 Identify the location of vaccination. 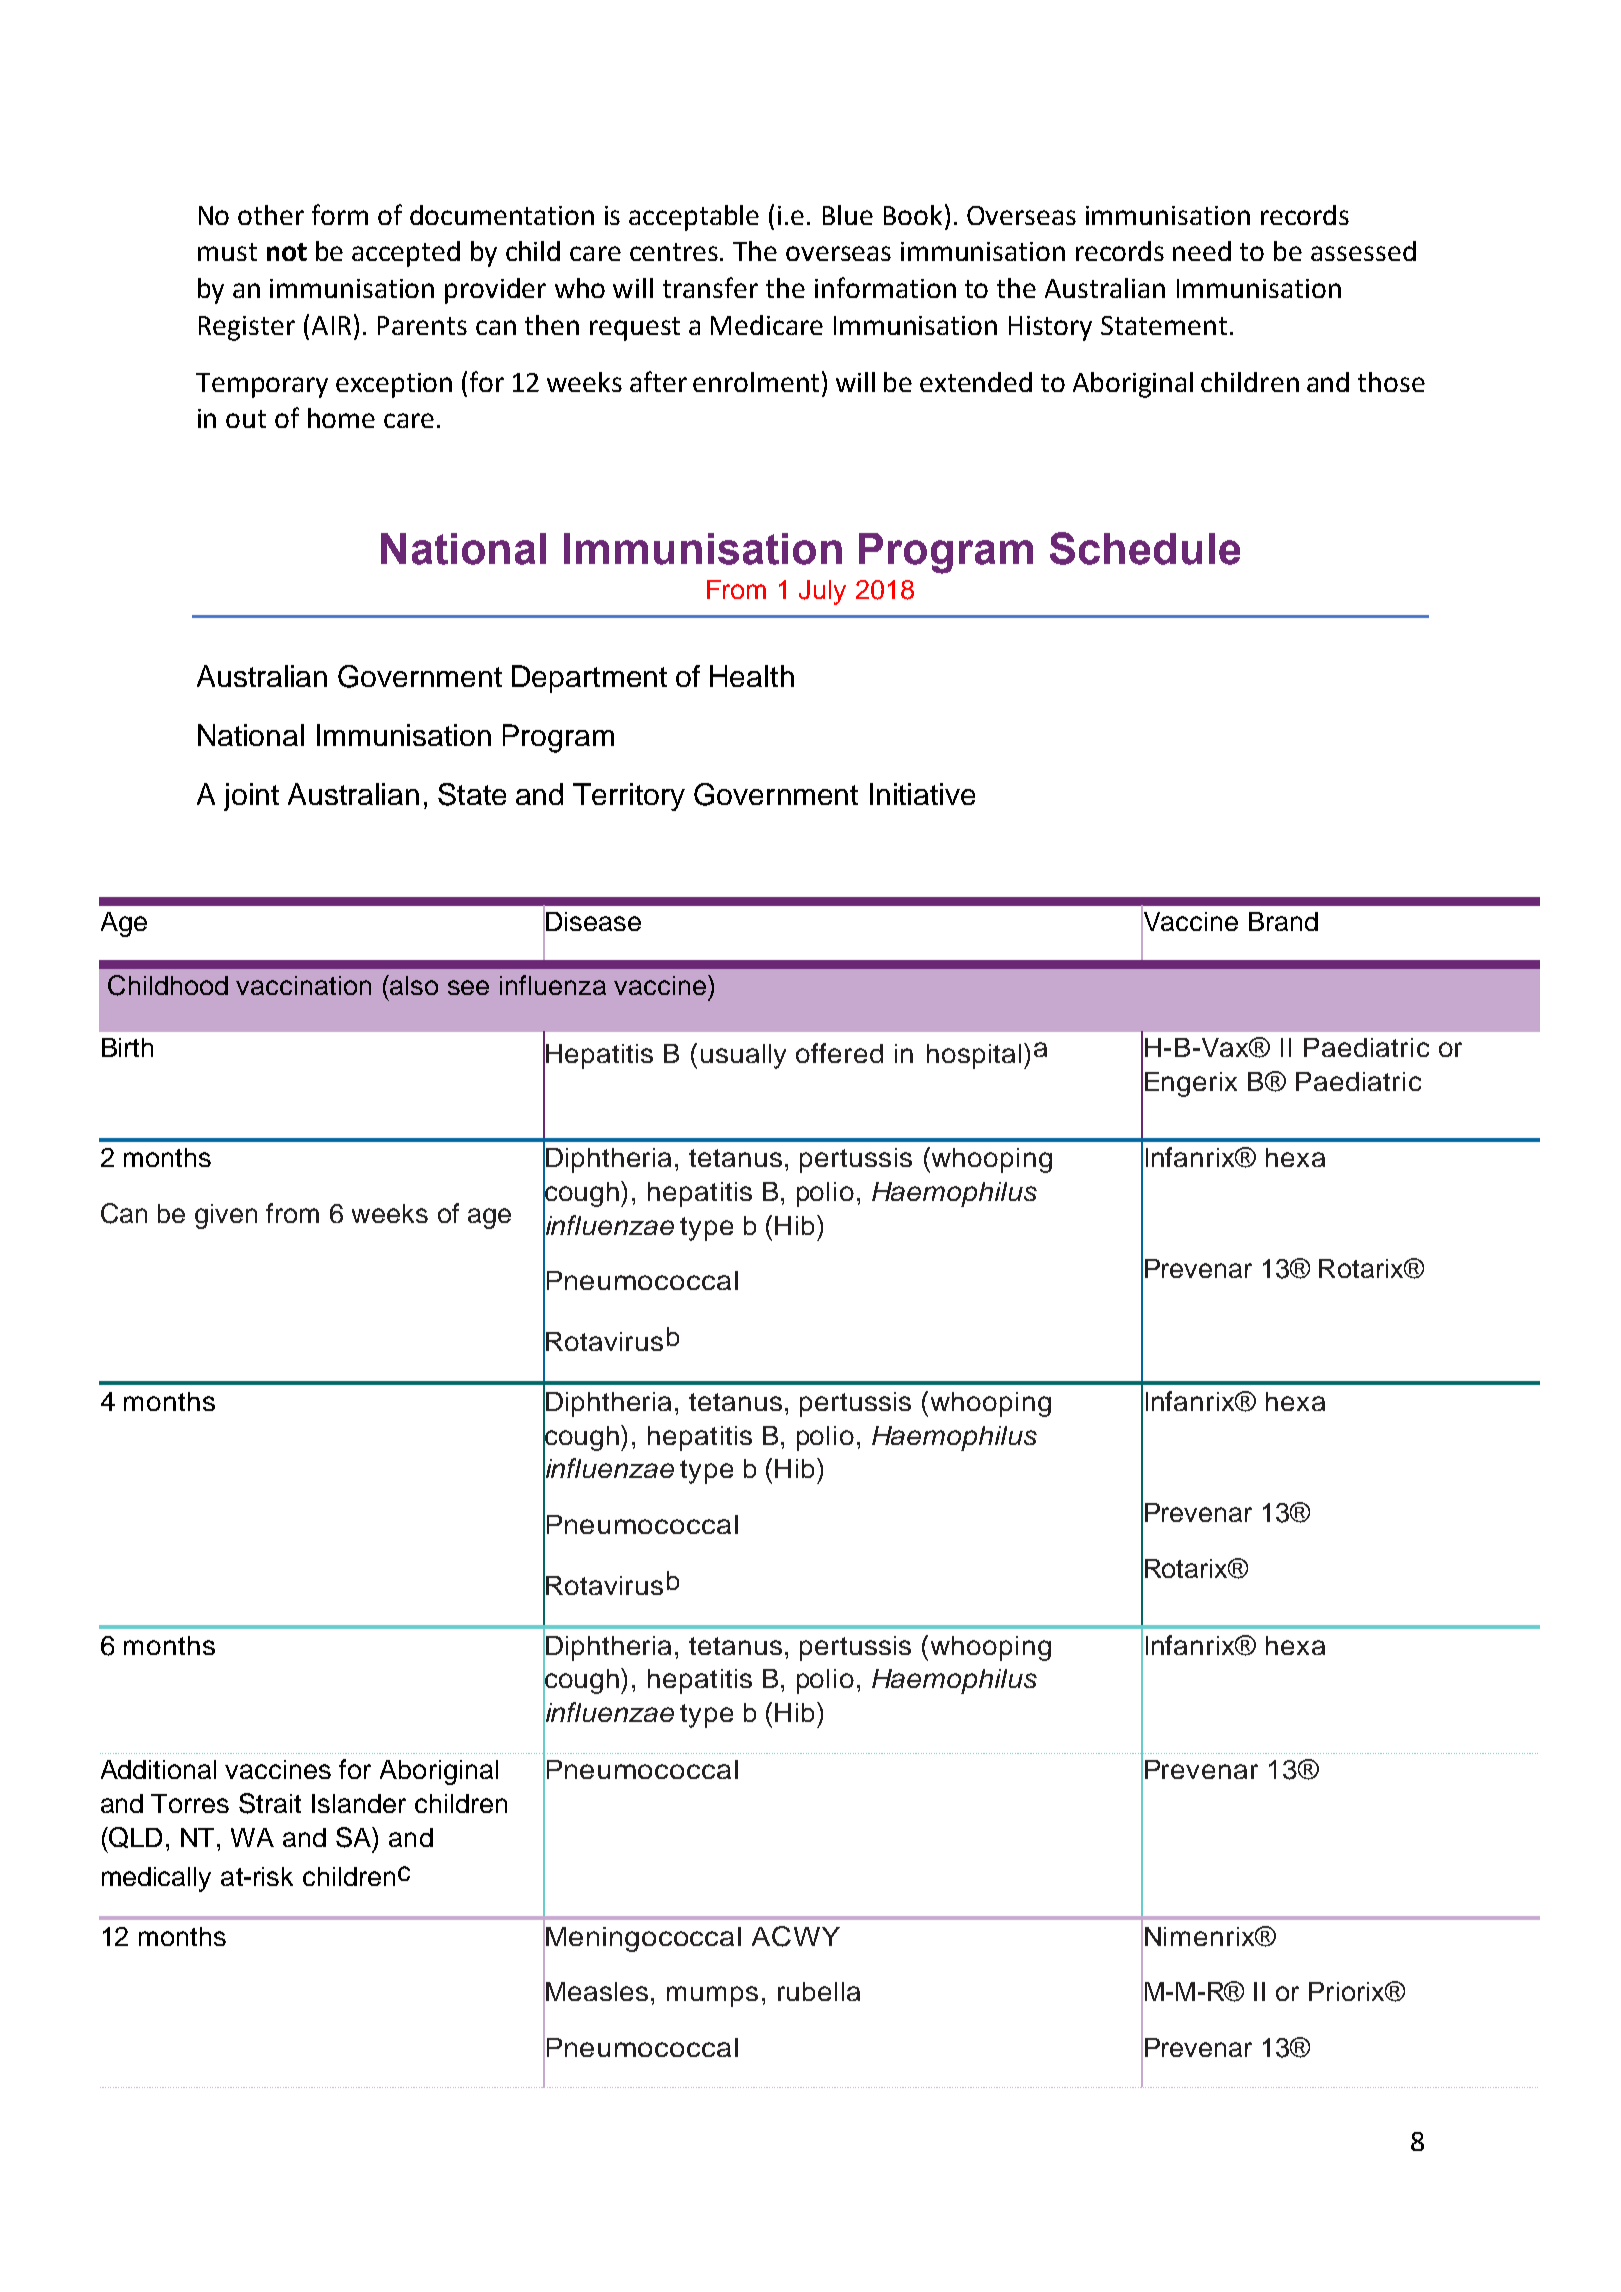
(303, 985).
